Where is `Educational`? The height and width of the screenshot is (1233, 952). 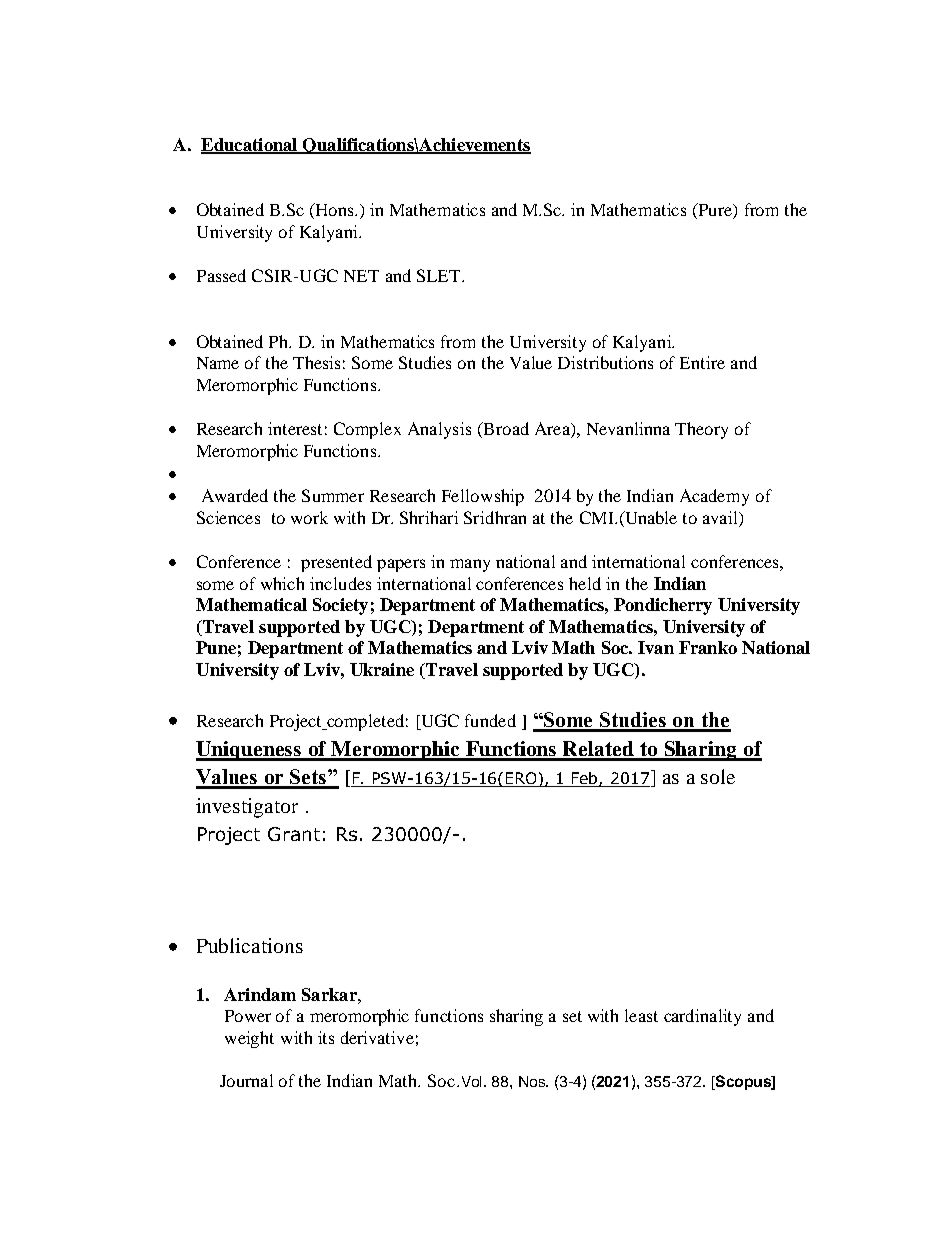
Educational is located at coordinates (250, 145).
